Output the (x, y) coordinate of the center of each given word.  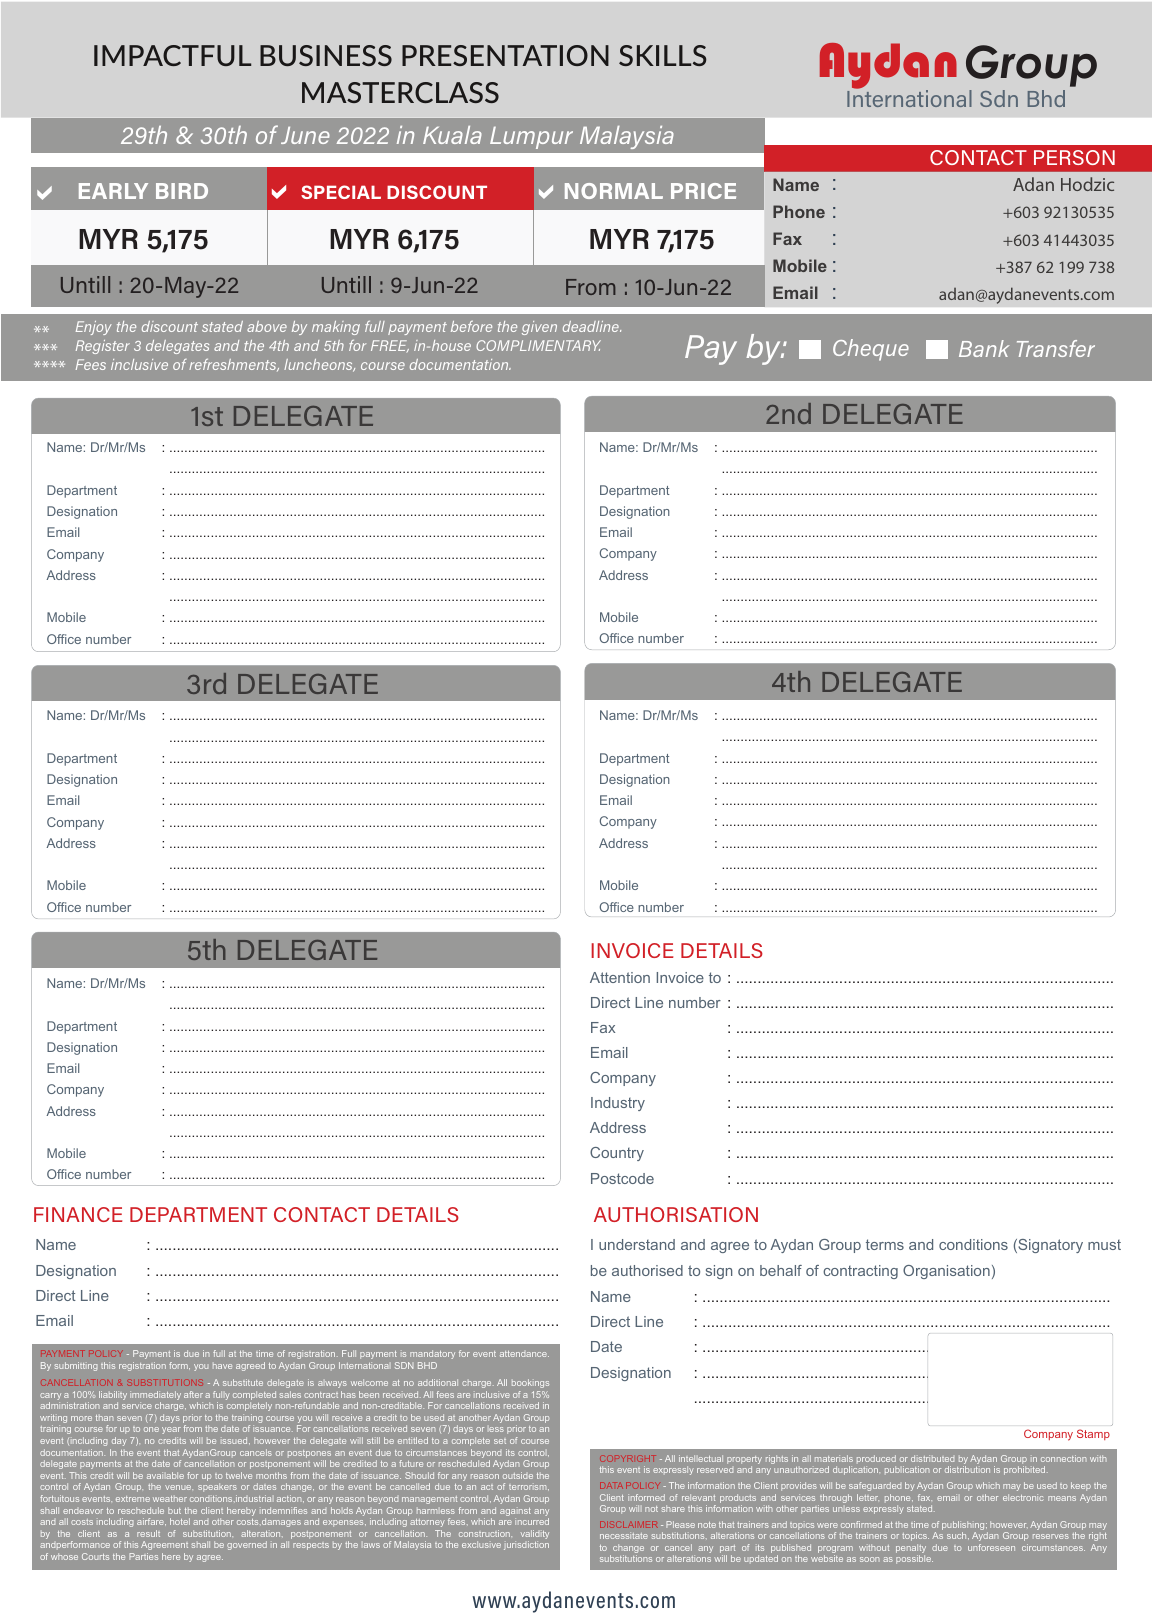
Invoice (680, 977)
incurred (532, 1521)
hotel (180, 1521)
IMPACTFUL (172, 55)
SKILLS (663, 55)
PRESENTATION (505, 55)
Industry (618, 1104)
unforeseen (991, 1547)
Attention (620, 977)
